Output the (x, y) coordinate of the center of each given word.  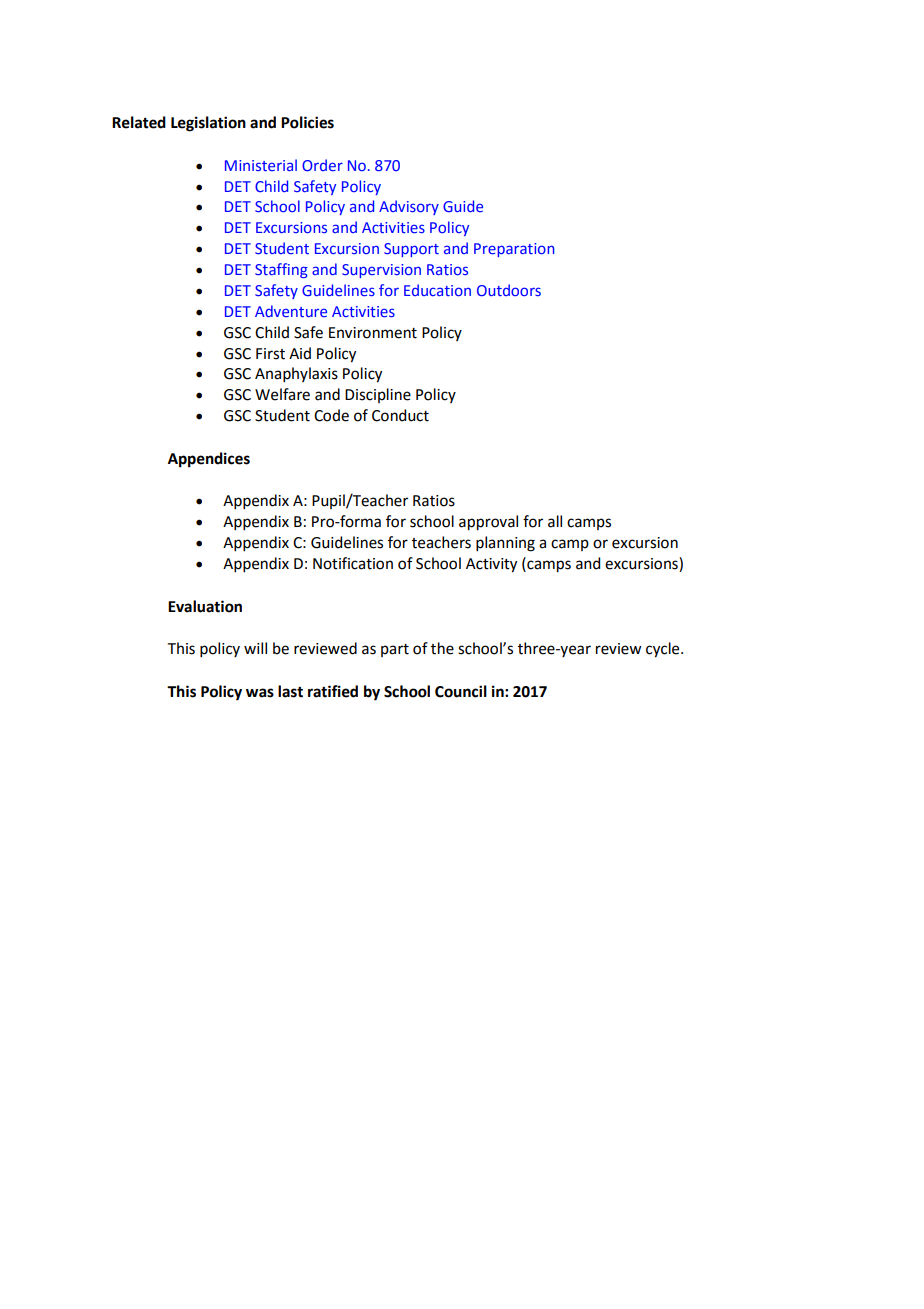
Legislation (208, 124)
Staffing (281, 270)
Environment (373, 333)
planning (505, 544)
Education (437, 290)
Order (322, 165)
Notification (353, 563)
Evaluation (205, 606)
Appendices (209, 460)
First (270, 354)
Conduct (400, 415)
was (260, 693)
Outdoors (509, 290)
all (555, 521)
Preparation (514, 250)
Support (411, 250)
